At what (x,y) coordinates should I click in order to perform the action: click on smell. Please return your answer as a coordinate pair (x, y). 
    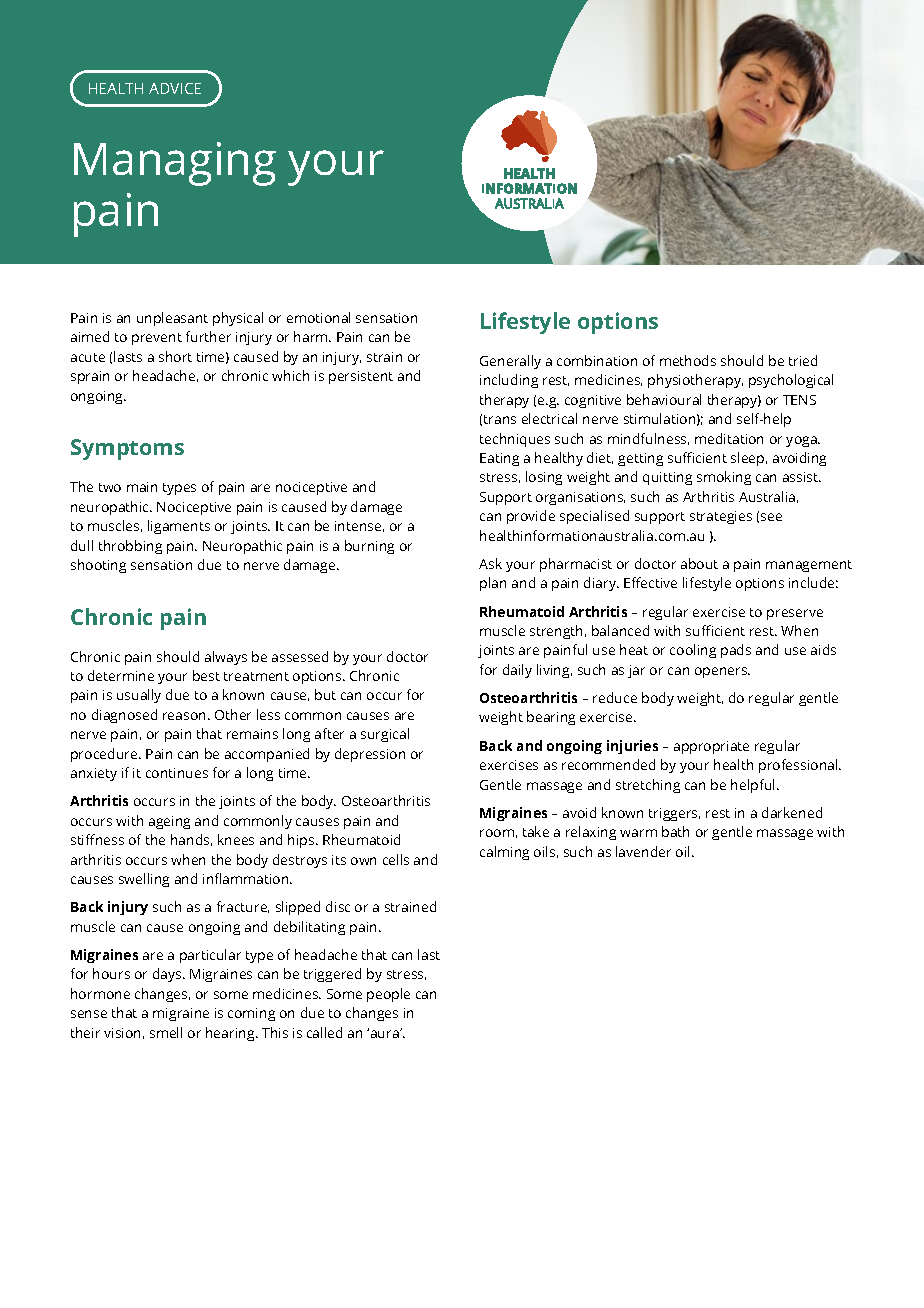
    Looking at the image, I should click on (166, 1032).
